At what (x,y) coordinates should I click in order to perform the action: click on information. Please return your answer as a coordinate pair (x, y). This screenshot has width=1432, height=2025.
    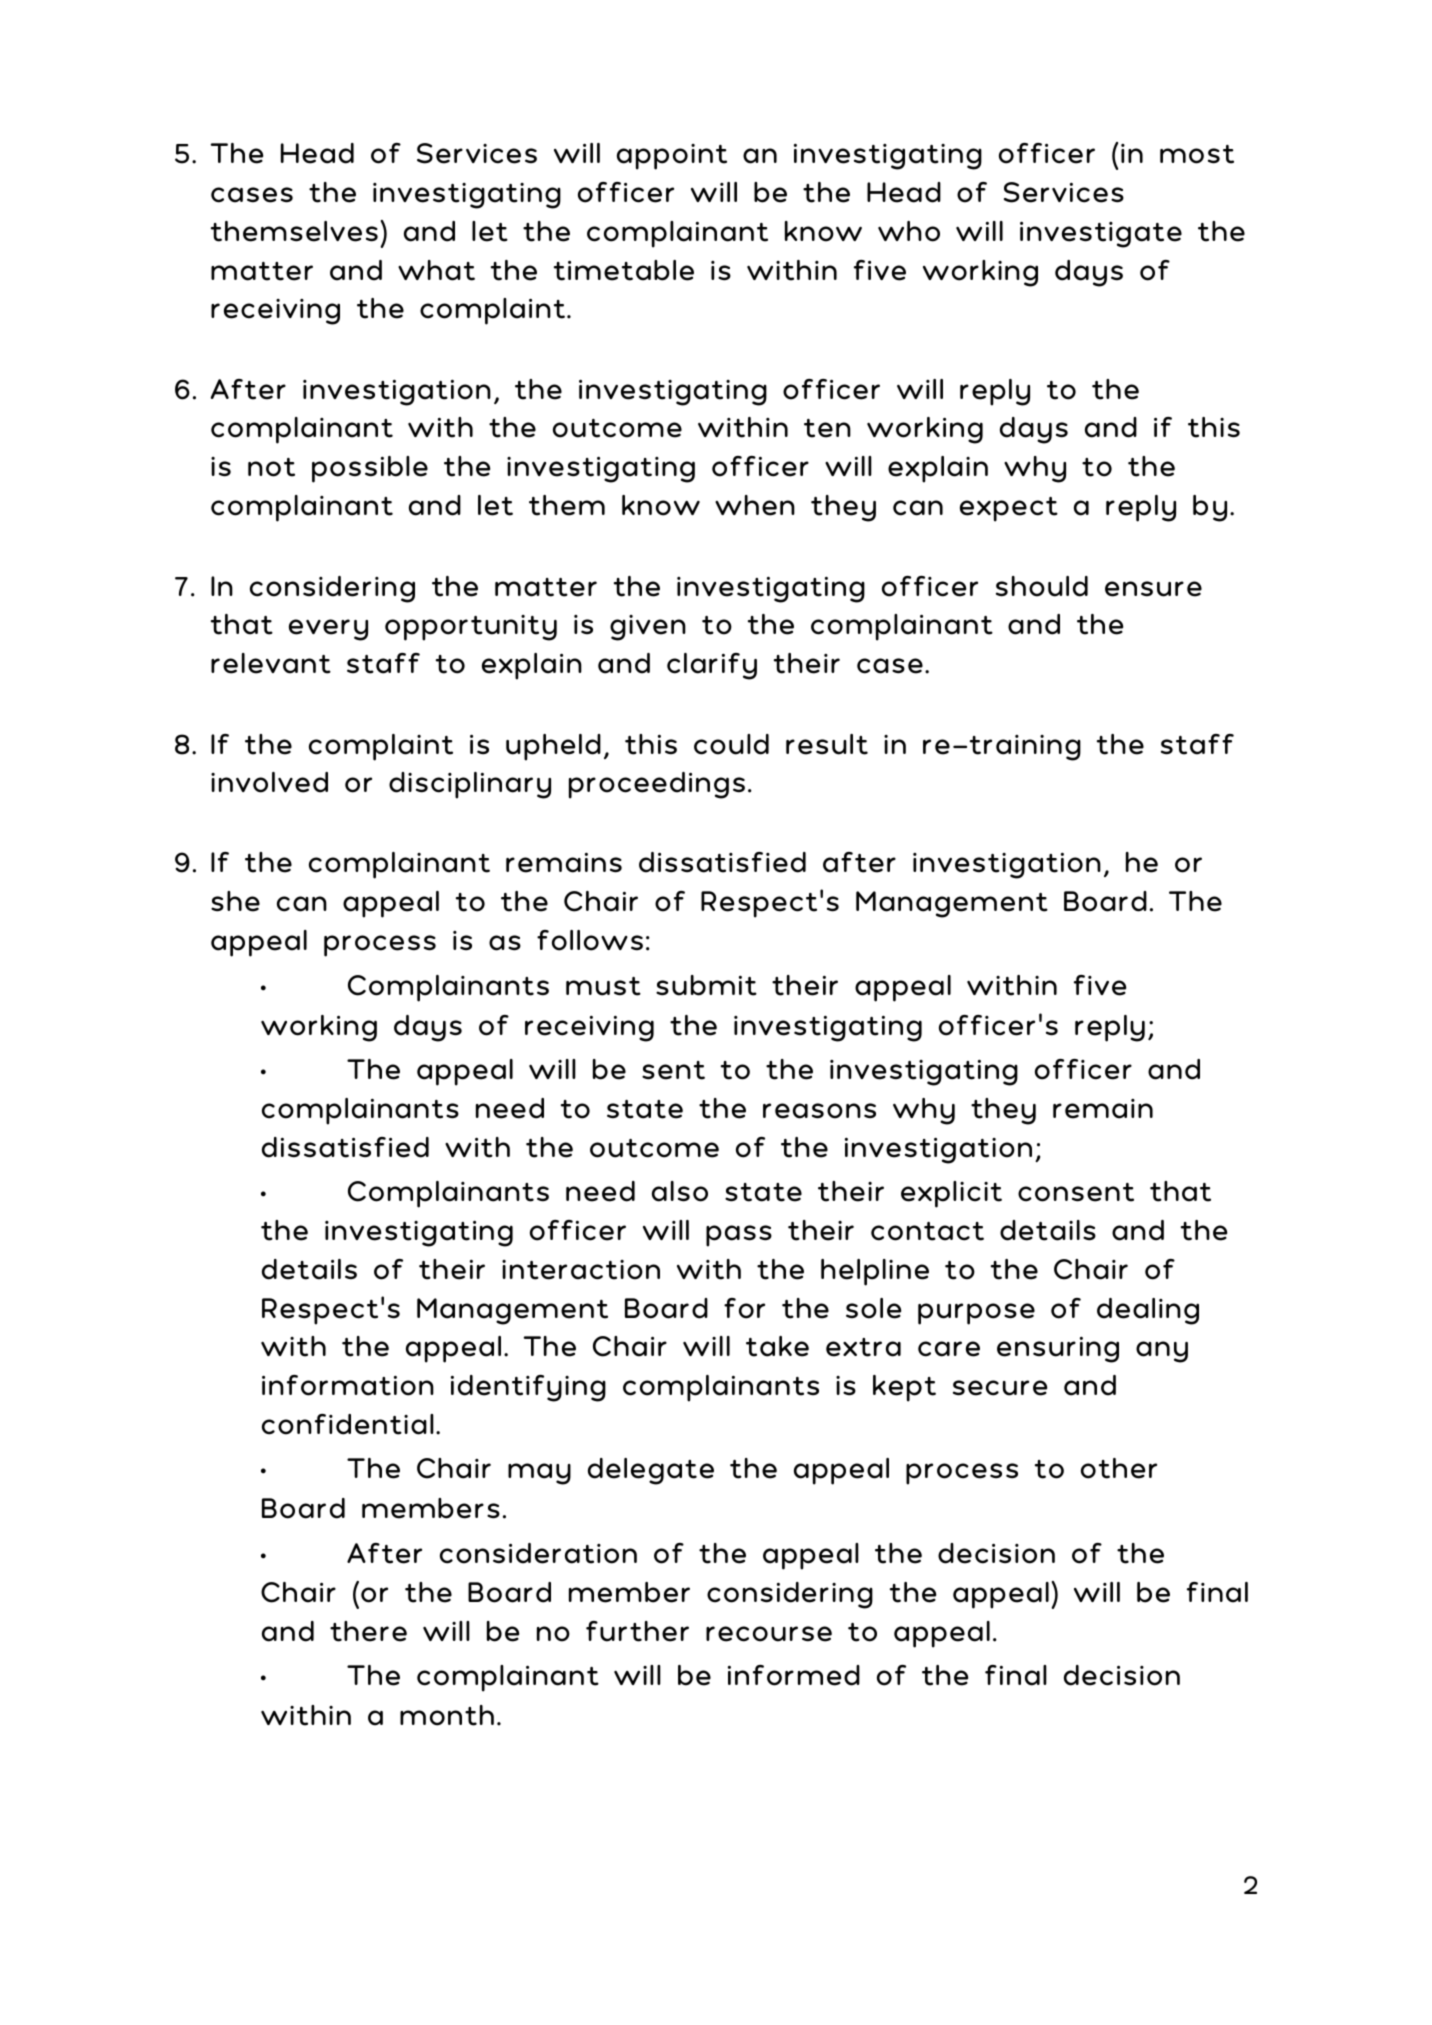
    Looking at the image, I should click on (348, 1385).
